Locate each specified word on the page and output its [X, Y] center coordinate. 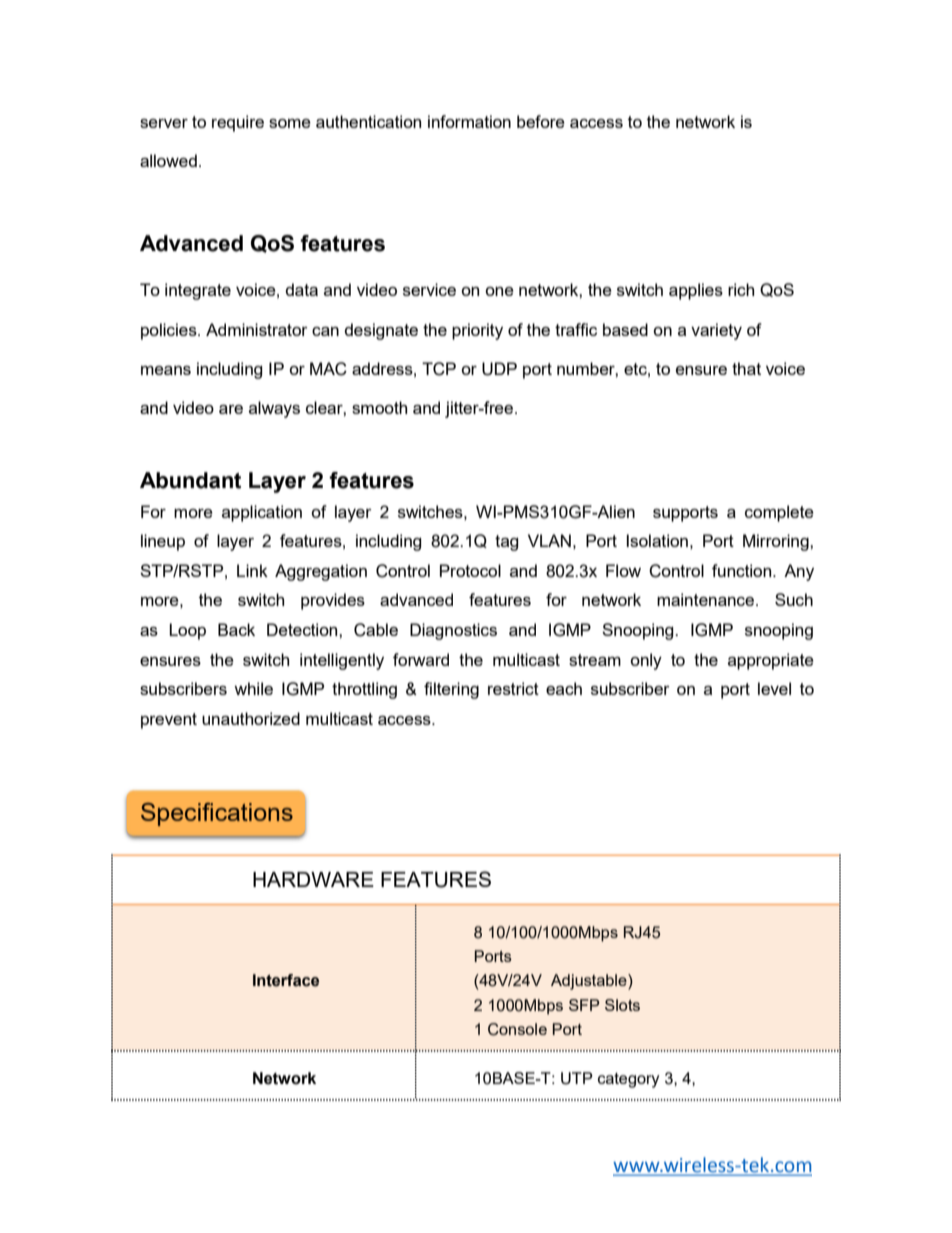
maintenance [705, 599]
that [746, 368]
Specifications [217, 814]
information [469, 121]
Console [517, 1029]
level [774, 688]
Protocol [470, 570]
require [238, 123]
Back [236, 629]
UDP [499, 369]
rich [741, 289]
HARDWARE [313, 879]
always [274, 409]
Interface [286, 980]
